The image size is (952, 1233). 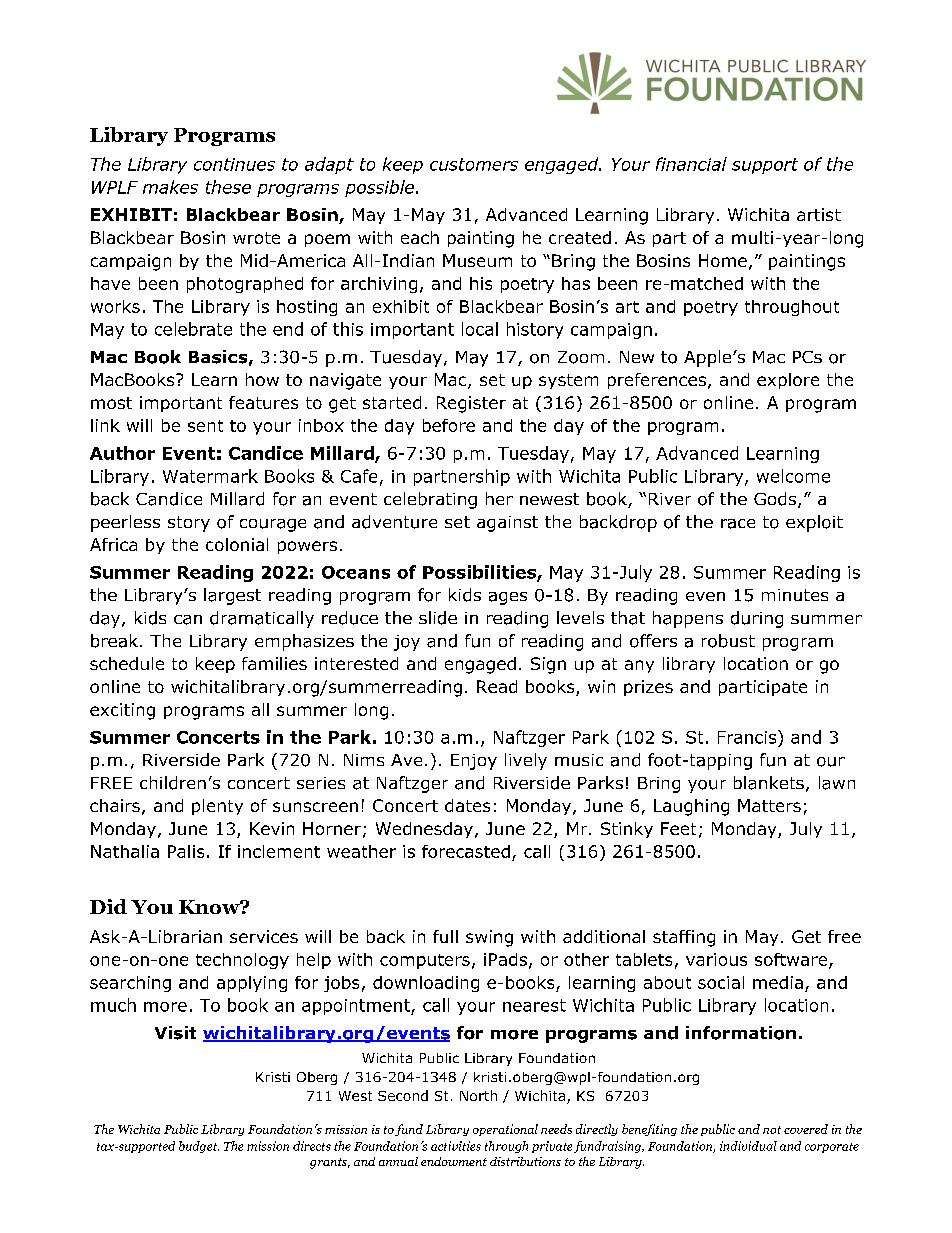 I want to click on schedule, so click(x=127, y=663).
